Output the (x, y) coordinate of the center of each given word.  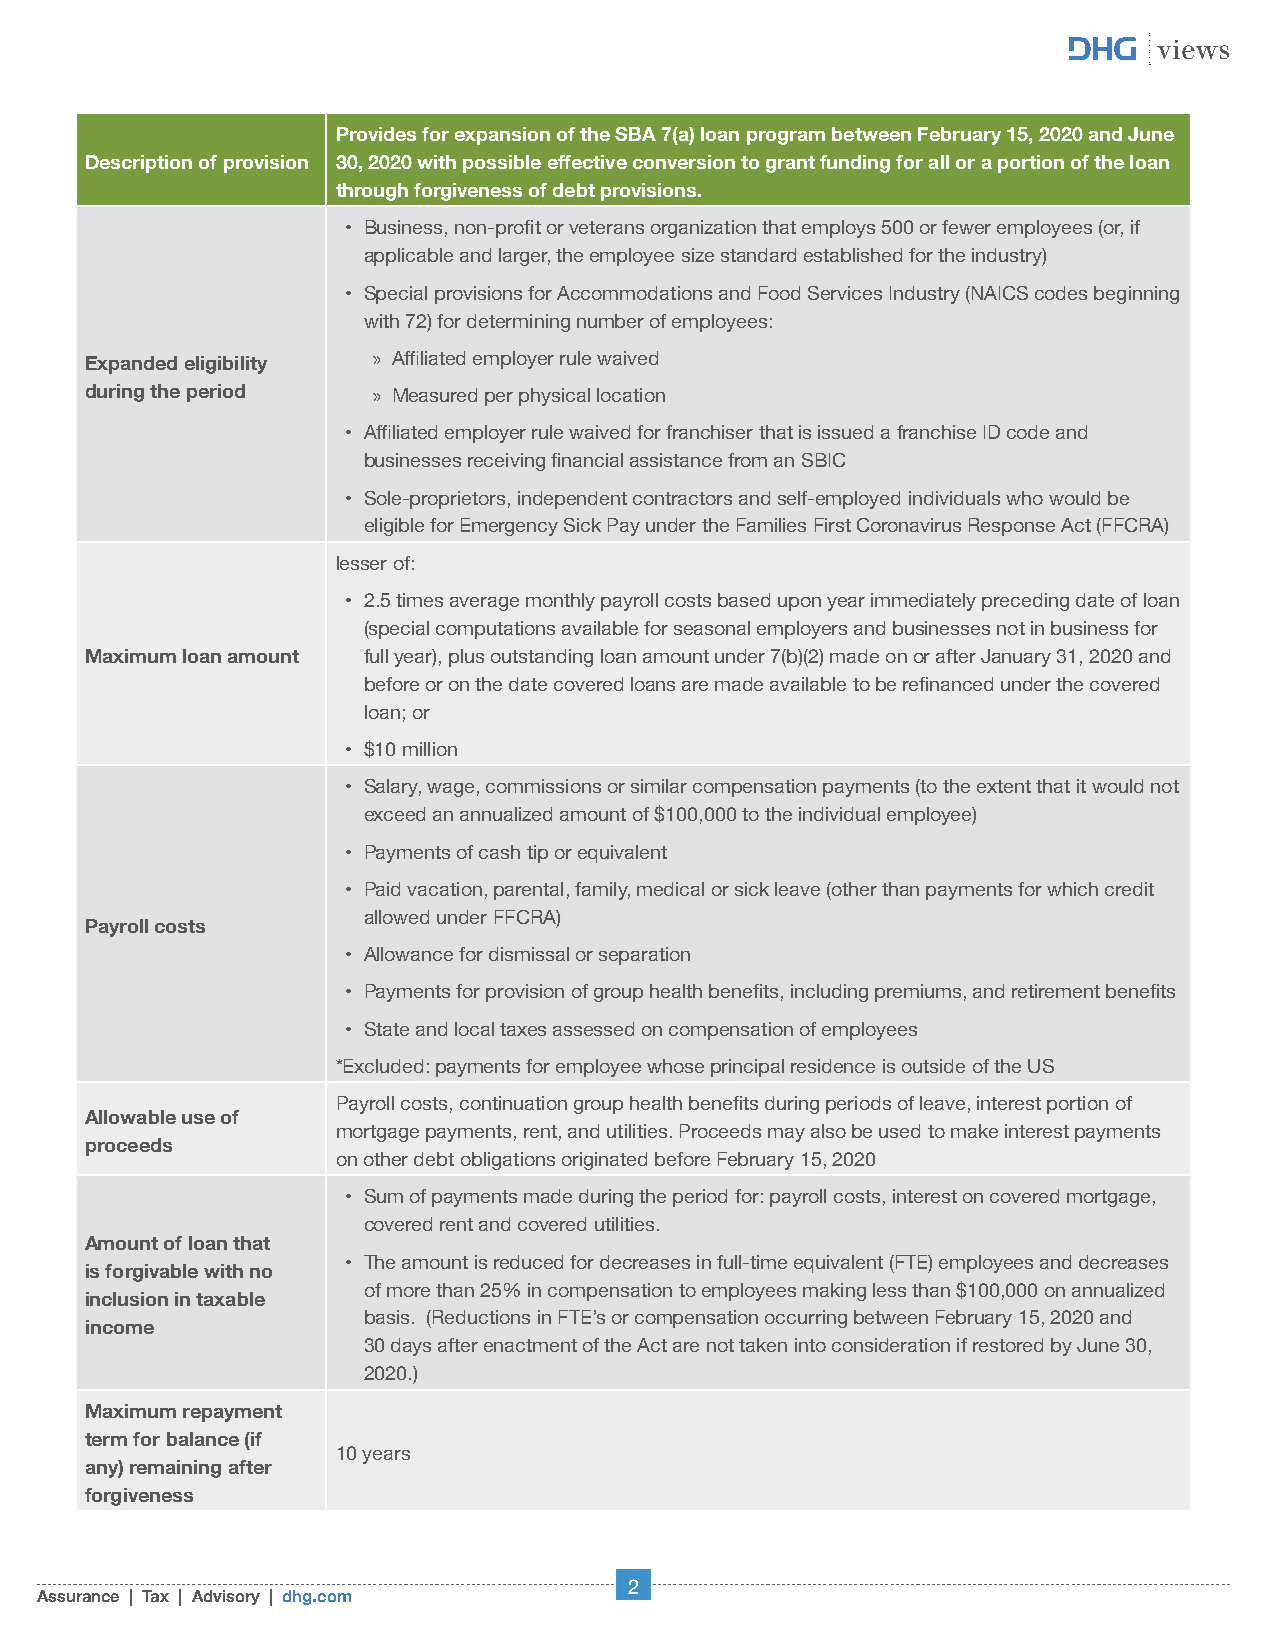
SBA (635, 134)
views (1193, 49)
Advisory (226, 1597)
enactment (530, 1345)
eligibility (226, 365)
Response (1012, 527)
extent (1004, 786)
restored (1008, 1345)
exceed (395, 814)
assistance (676, 460)
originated (604, 1161)
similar (659, 786)
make (974, 1131)
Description (139, 164)
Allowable (130, 1117)
